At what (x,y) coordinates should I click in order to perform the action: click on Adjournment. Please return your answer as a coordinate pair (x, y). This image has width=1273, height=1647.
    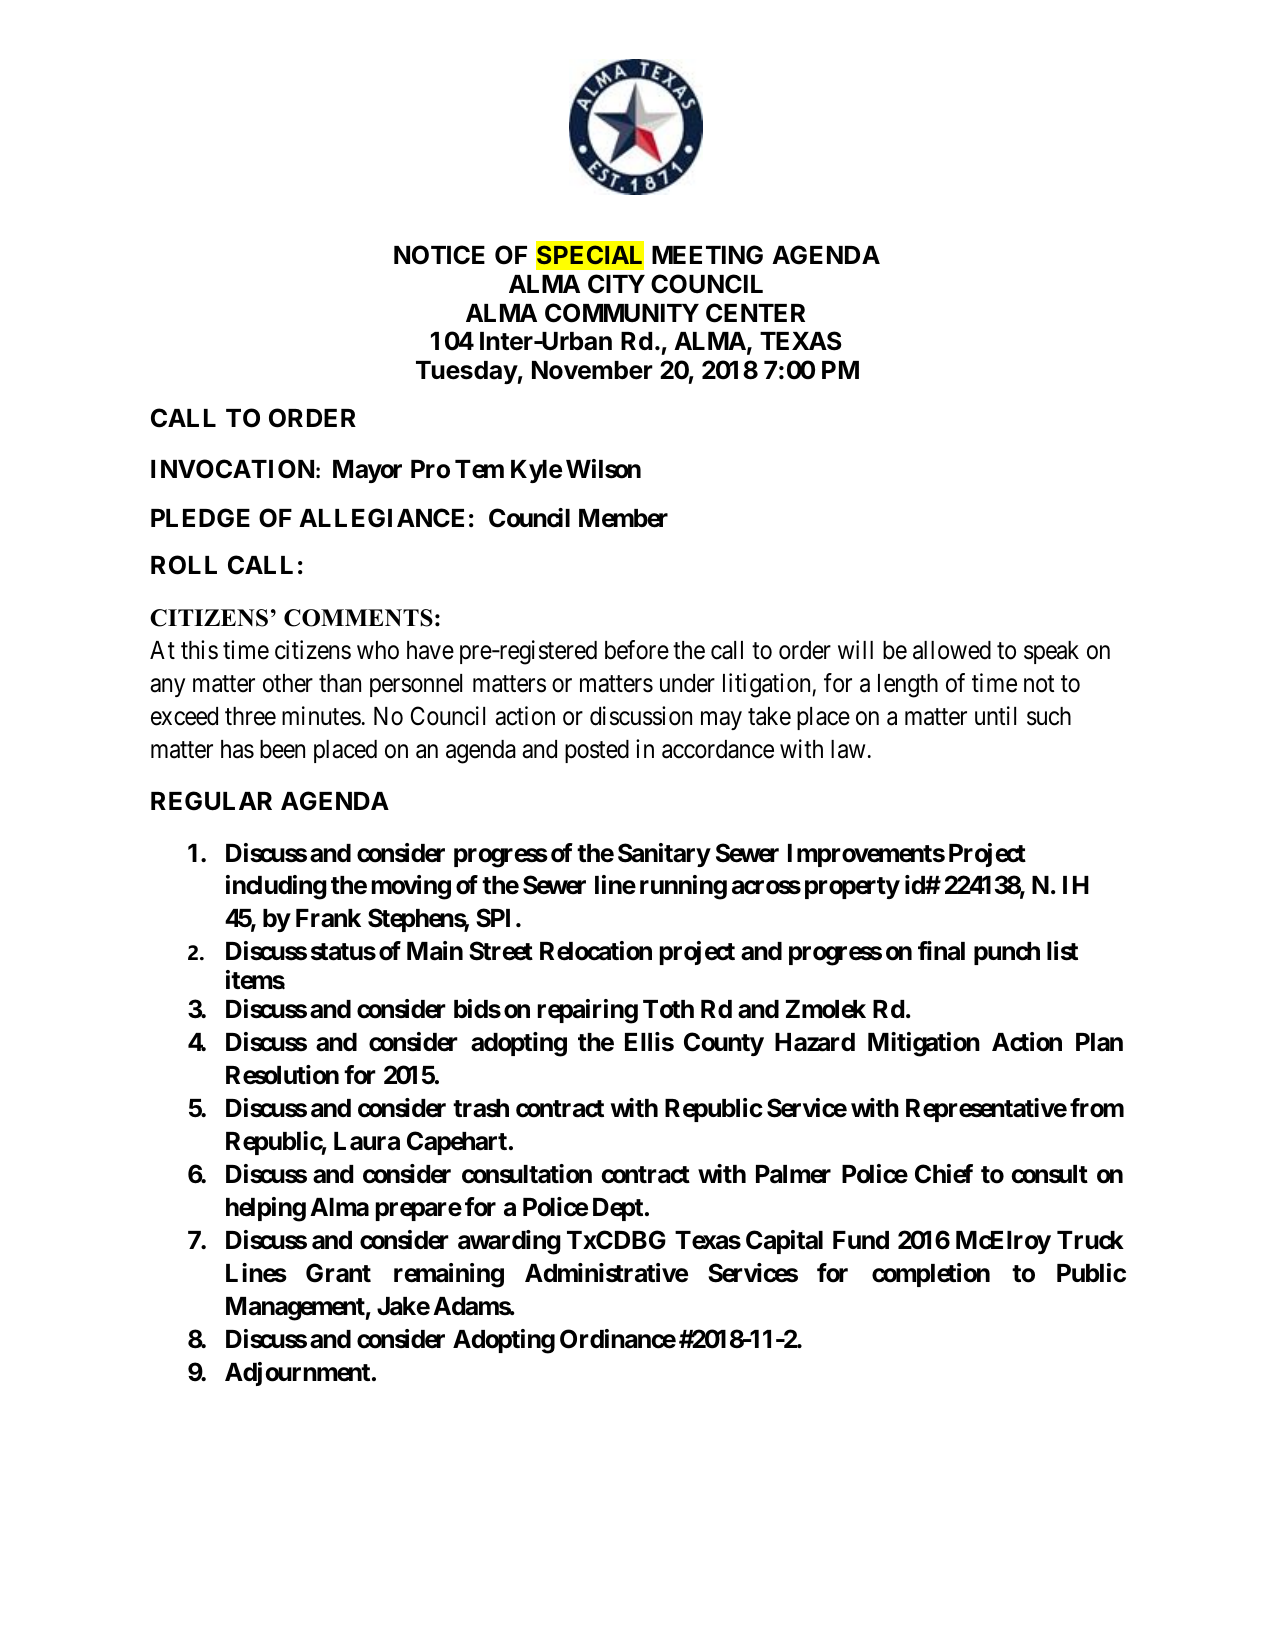
    Looking at the image, I should click on (297, 1374).
